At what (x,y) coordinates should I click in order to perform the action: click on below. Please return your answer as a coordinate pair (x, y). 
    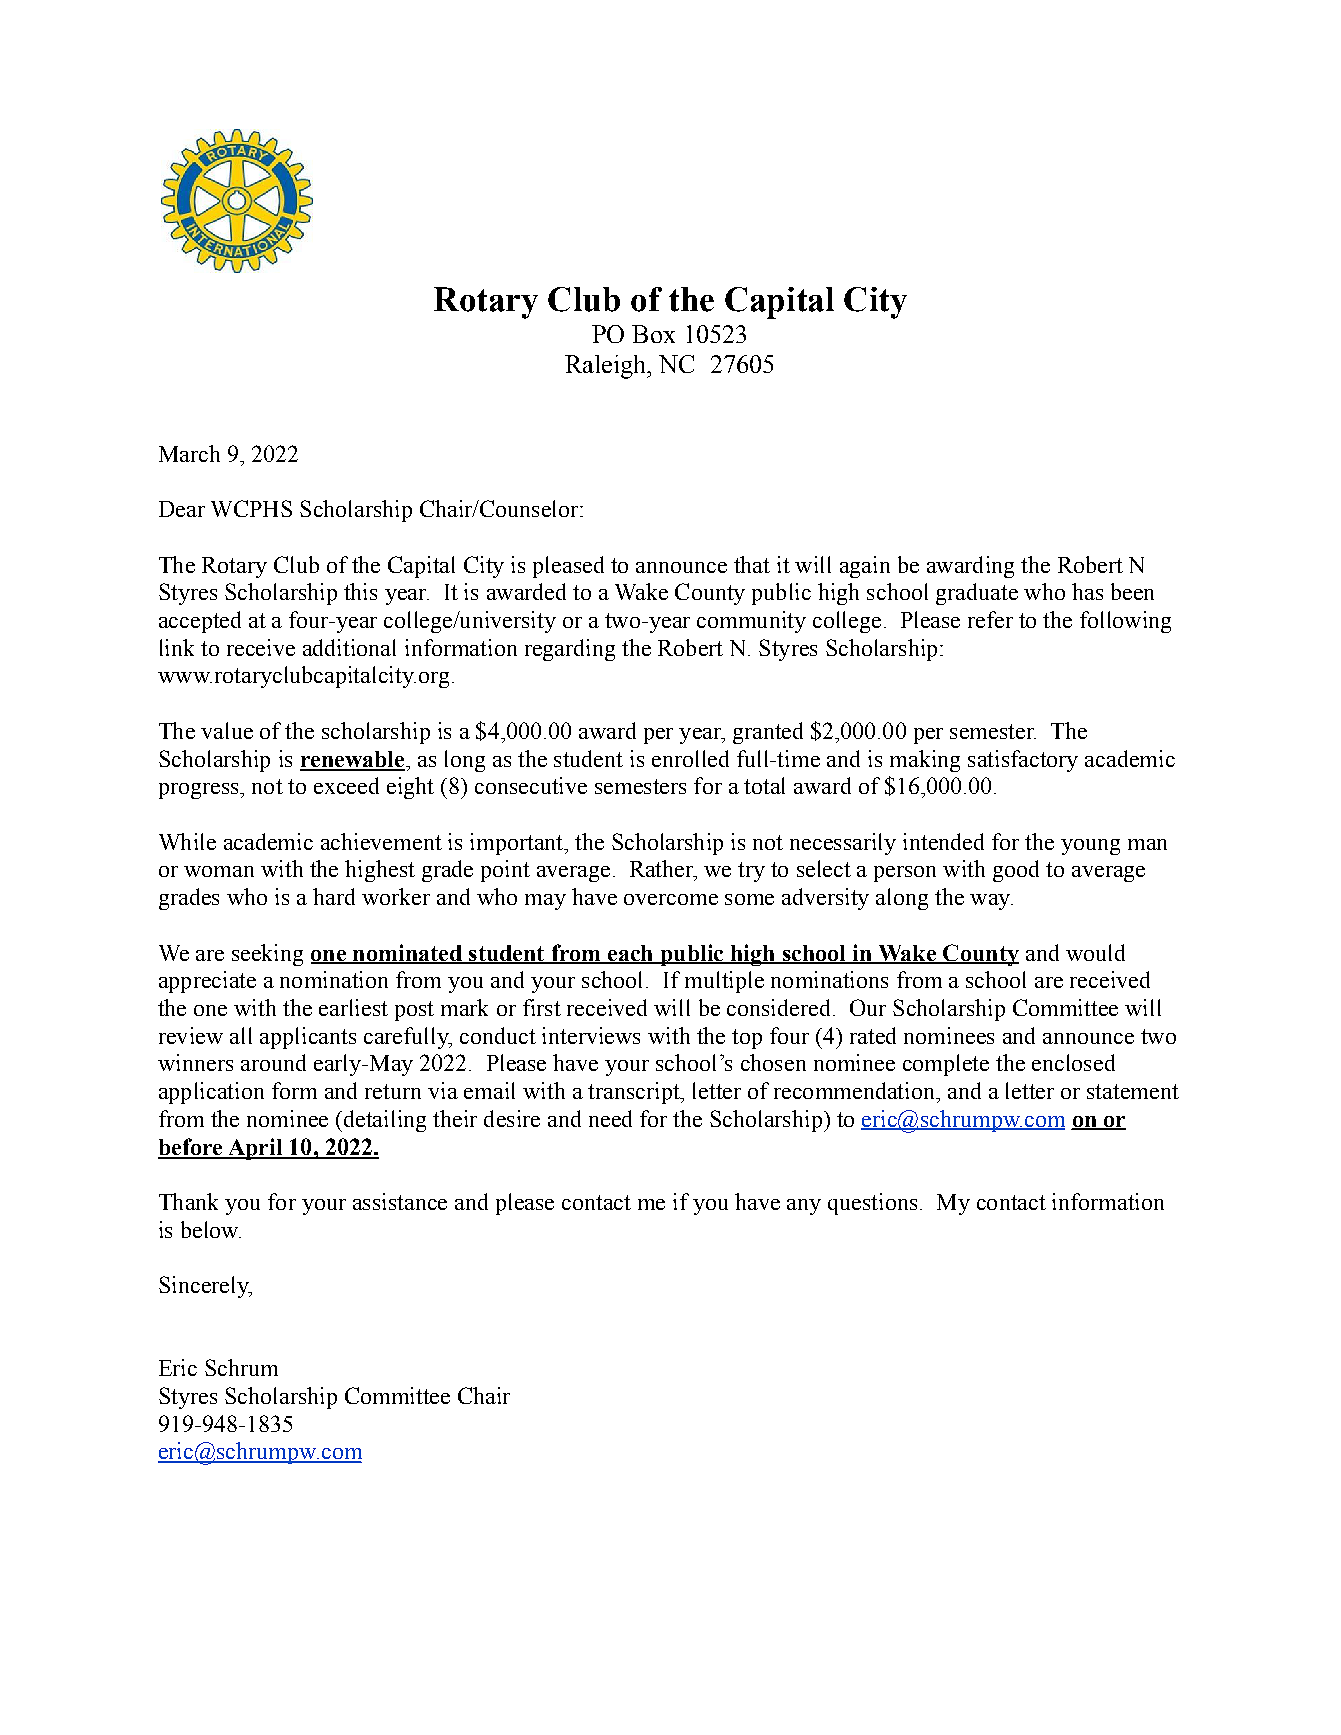
    Looking at the image, I should click on (211, 1229).
